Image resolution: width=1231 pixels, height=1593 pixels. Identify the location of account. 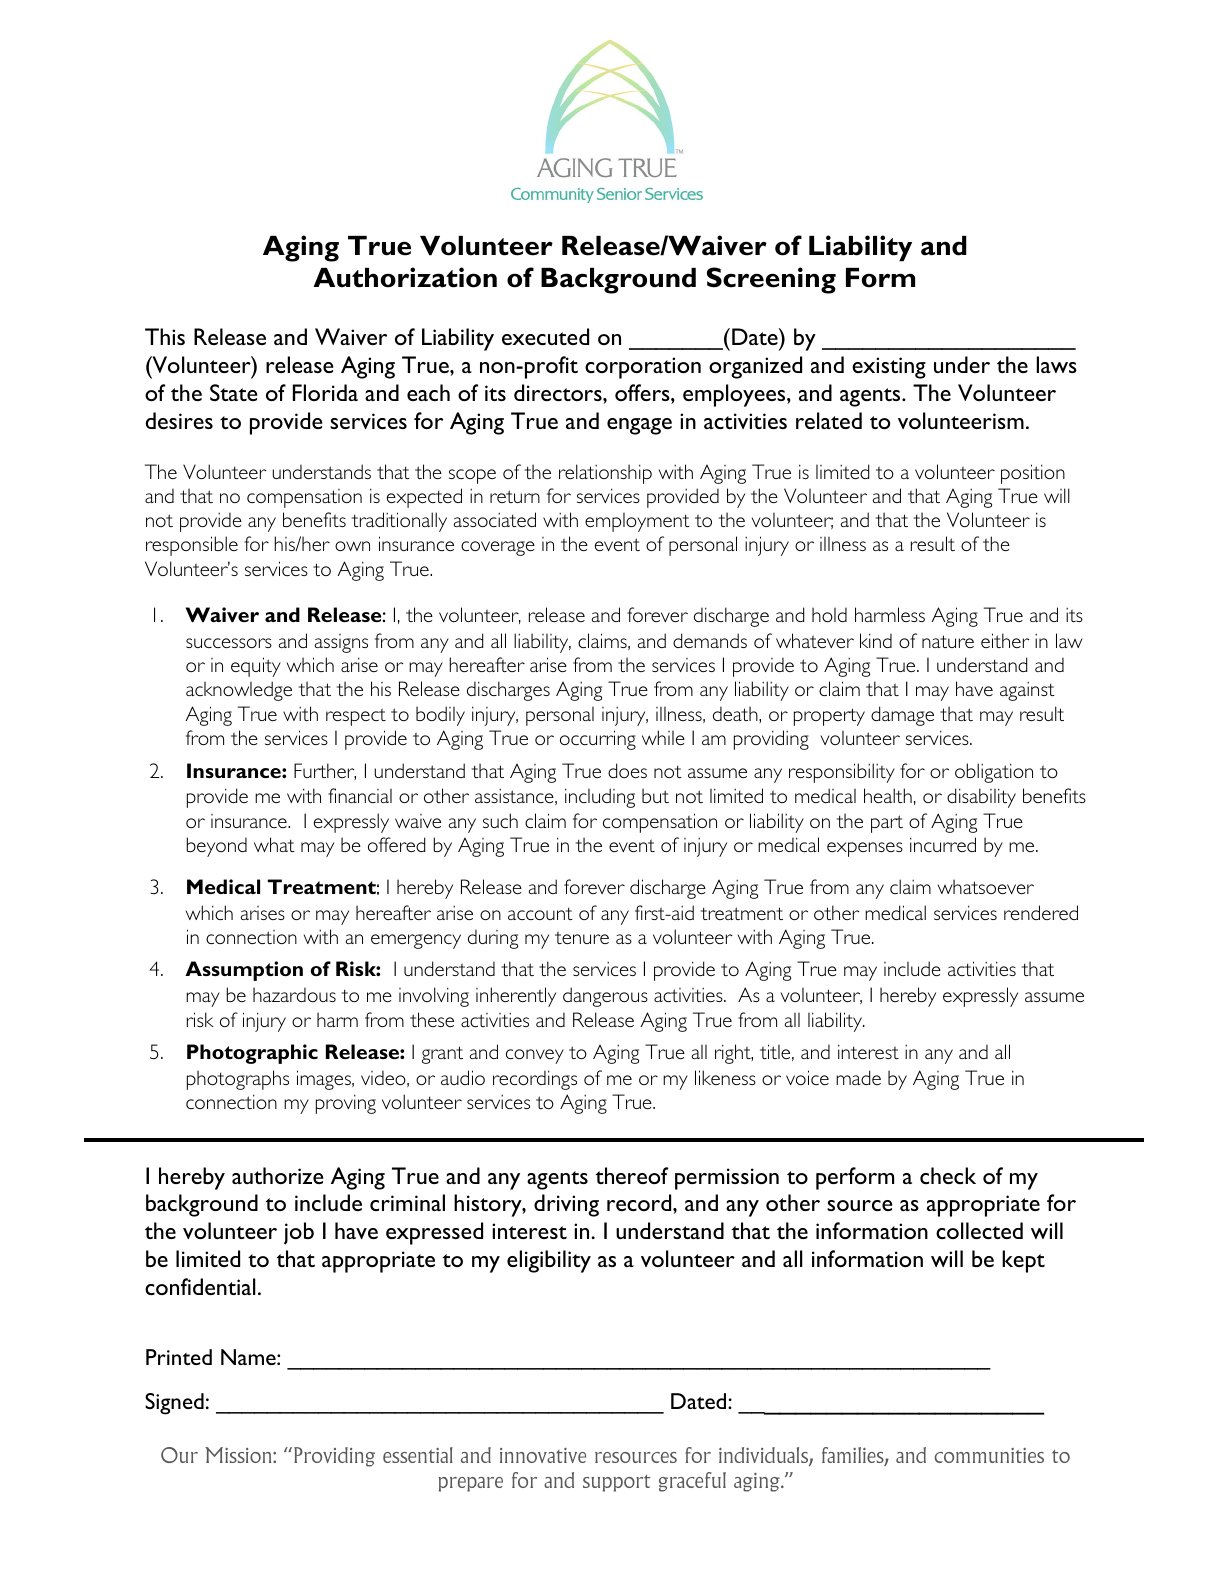
(540, 913).
